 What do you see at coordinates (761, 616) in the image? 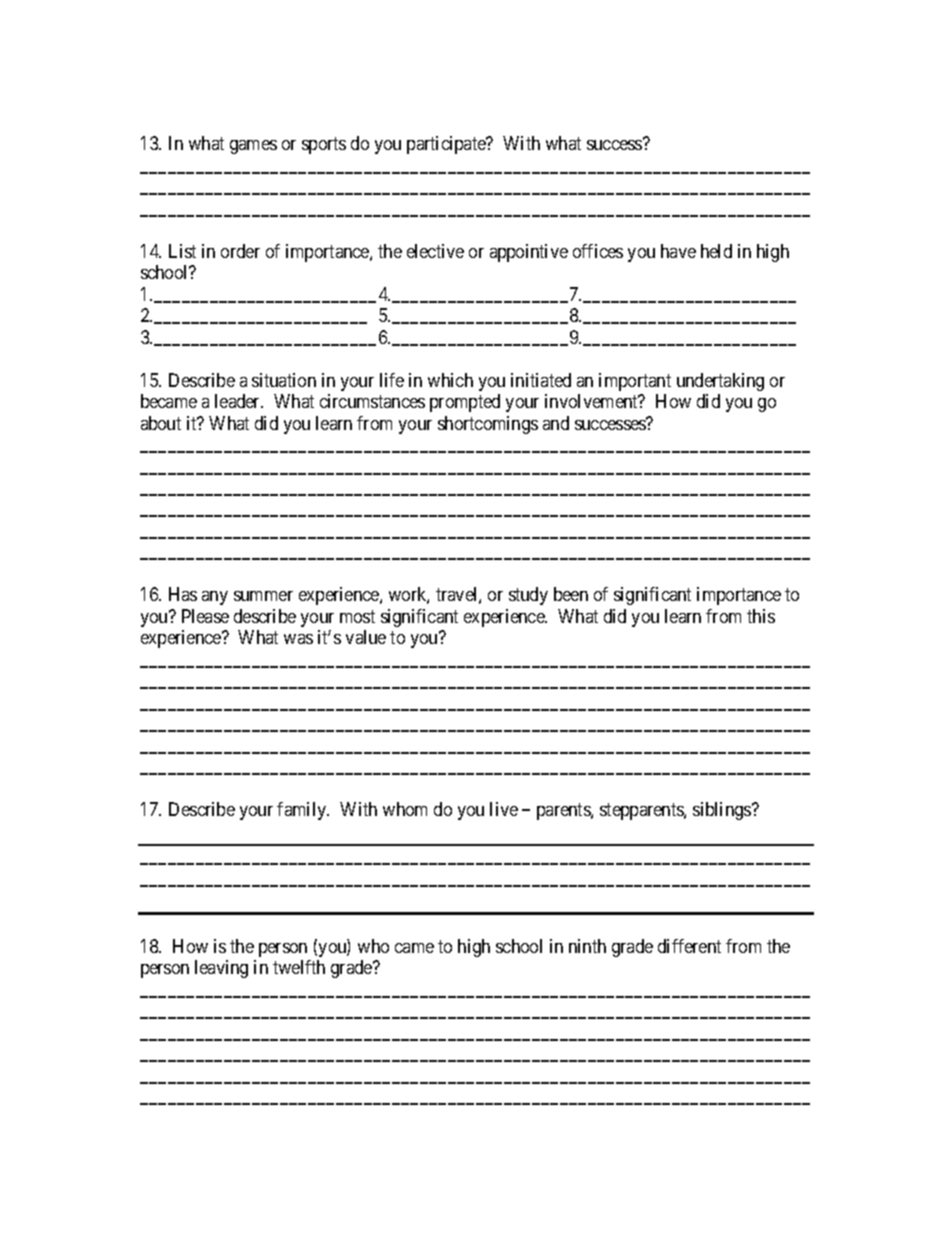
I see `this` at bounding box center [761, 616].
